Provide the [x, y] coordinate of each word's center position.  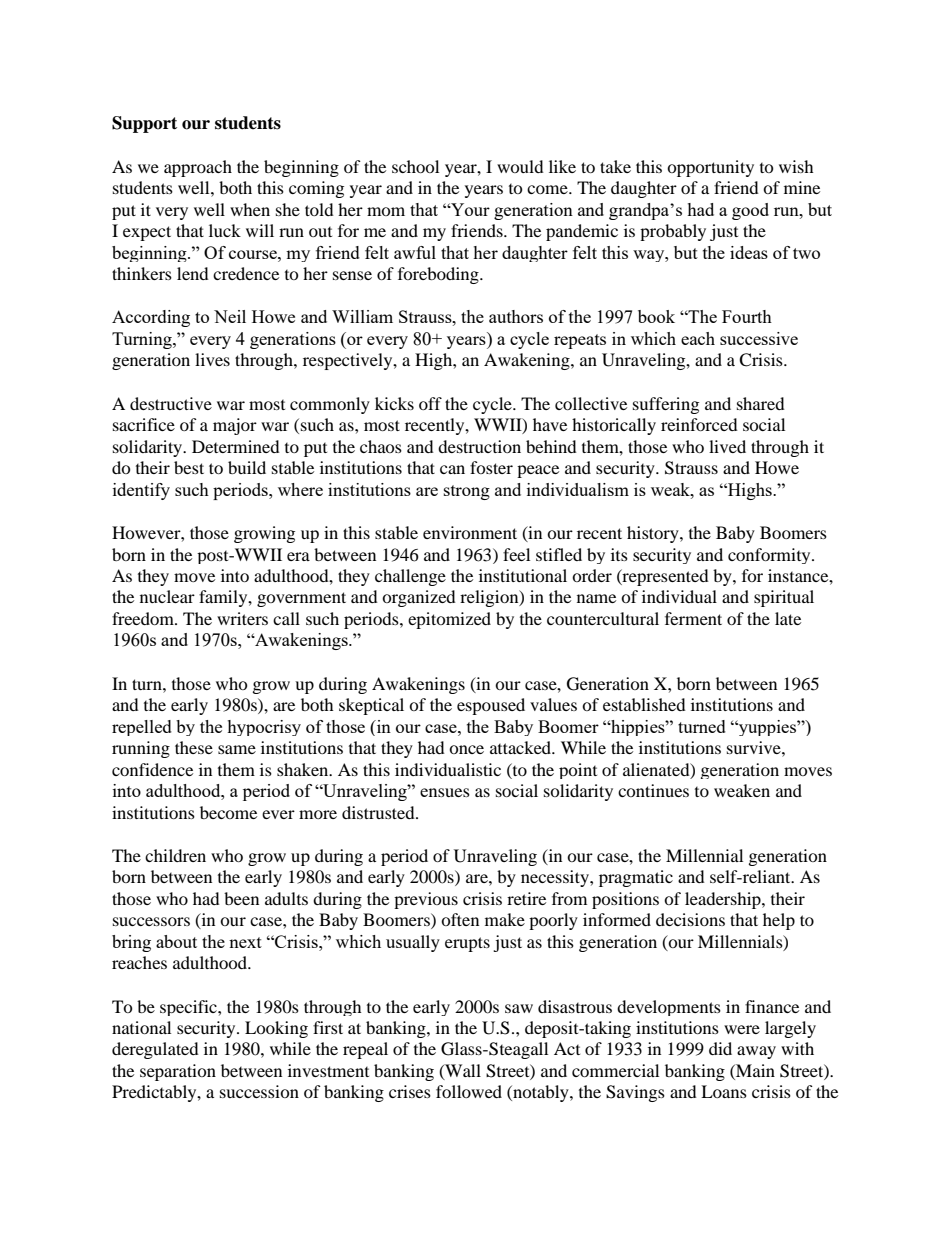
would [520, 166]
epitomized [449, 620]
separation [178, 1072]
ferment [693, 618]
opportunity [710, 168]
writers [242, 618]
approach [198, 168]
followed [469, 1091]
